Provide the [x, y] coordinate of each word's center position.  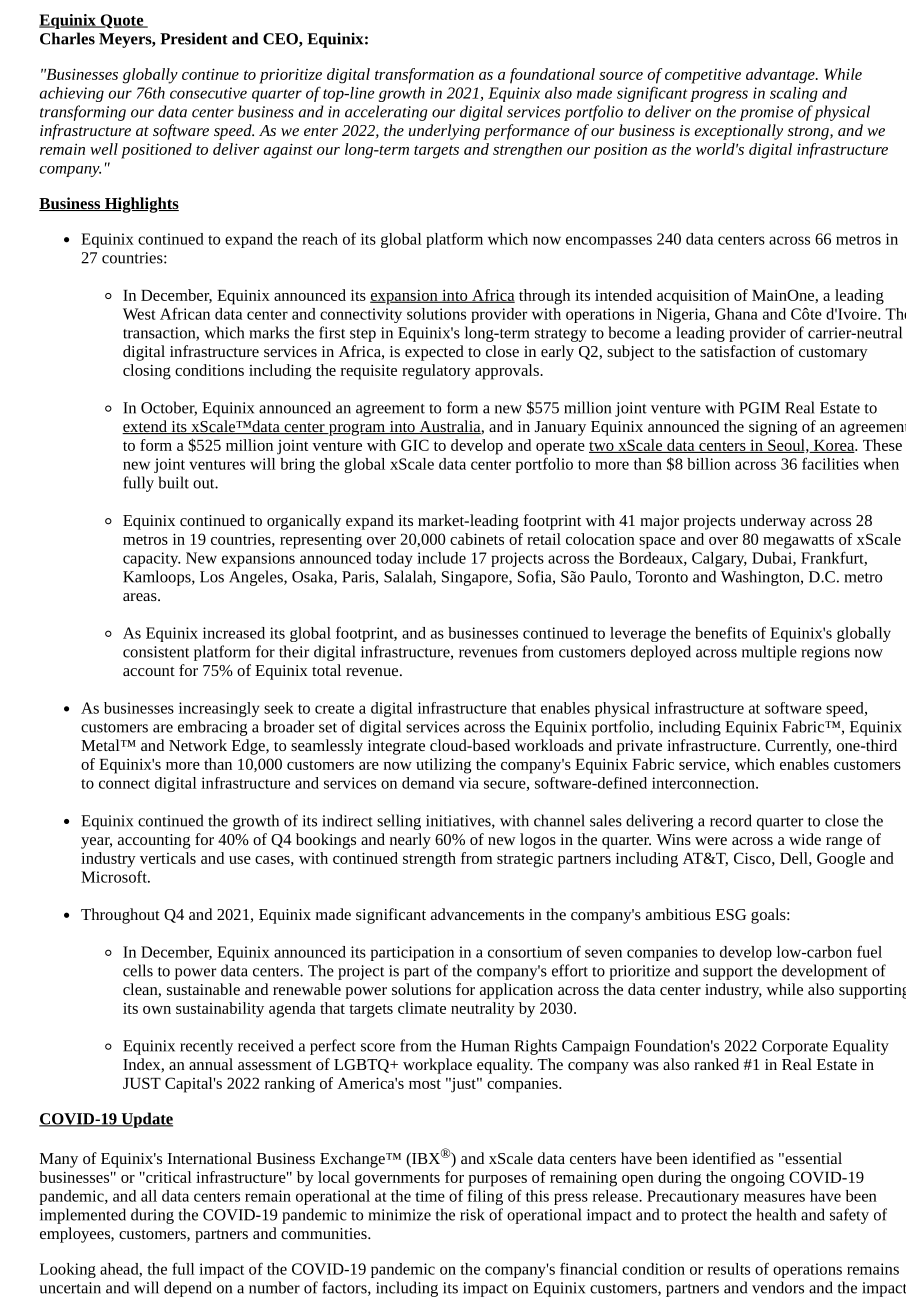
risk [472, 1214]
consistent [156, 652]
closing [147, 372]
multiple [769, 653]
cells [138, 970]
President [194, 38]
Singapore [476, 578]
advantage [781, 76]
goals [768, 916]
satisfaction [738, 351]
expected [434, 353]
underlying [444, 132]
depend [188, 1289]
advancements [477, 914]
